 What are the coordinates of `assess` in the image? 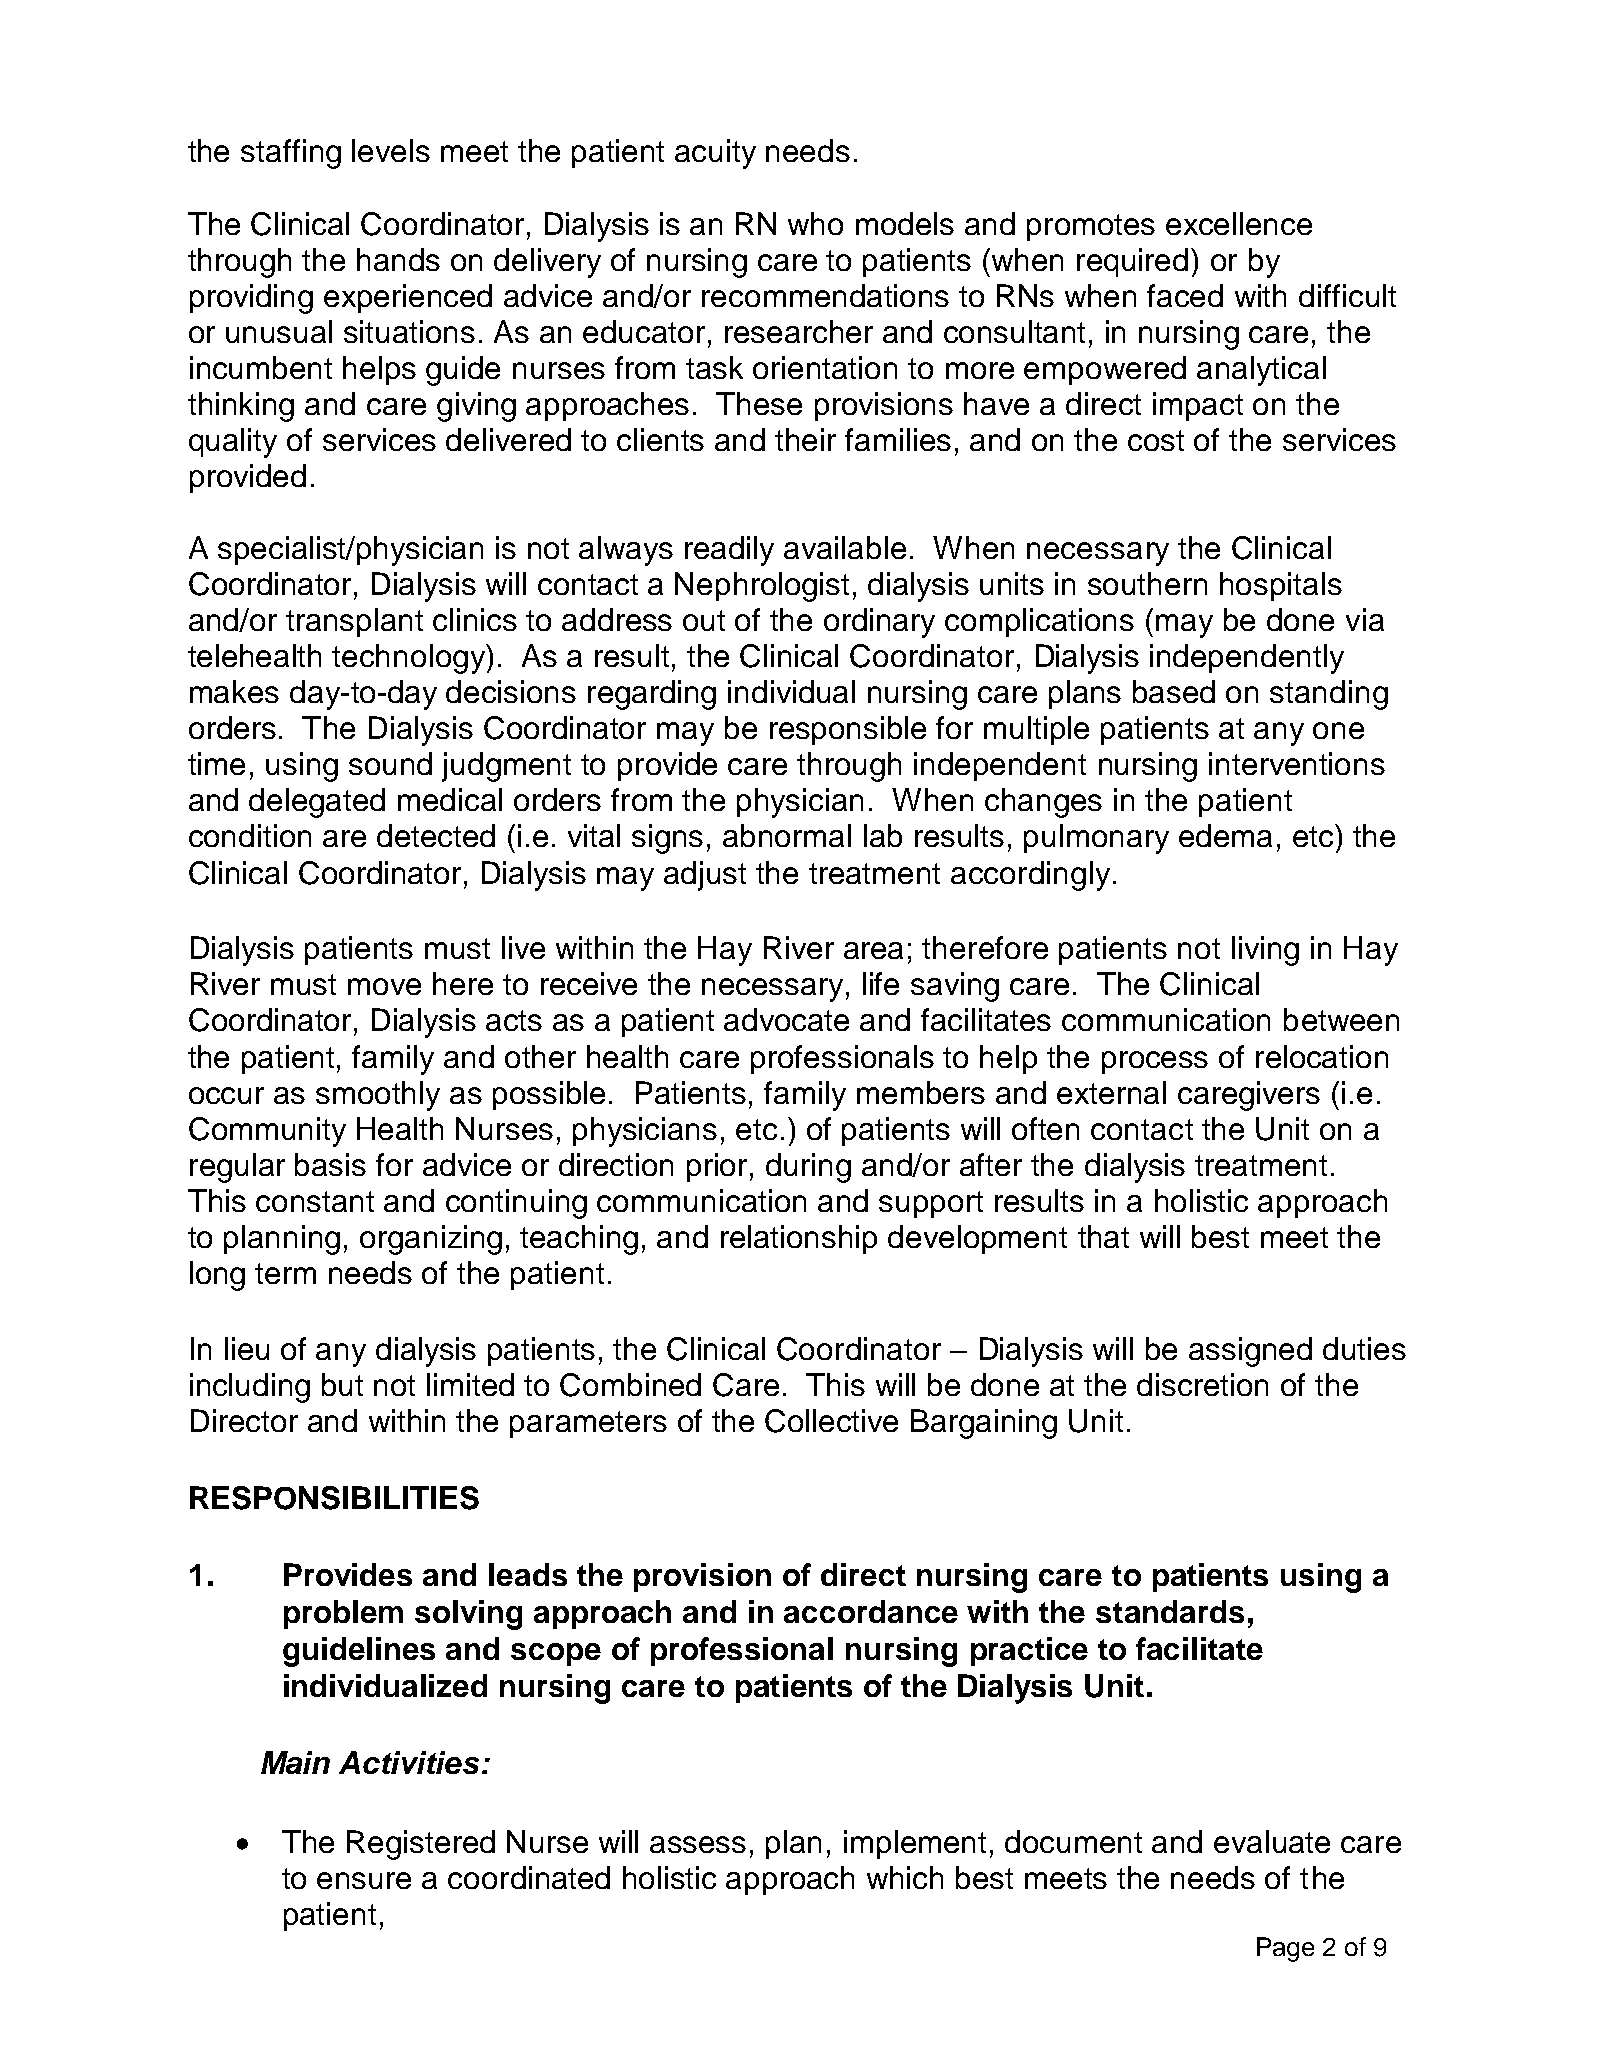 It's located at (698, 1844).
